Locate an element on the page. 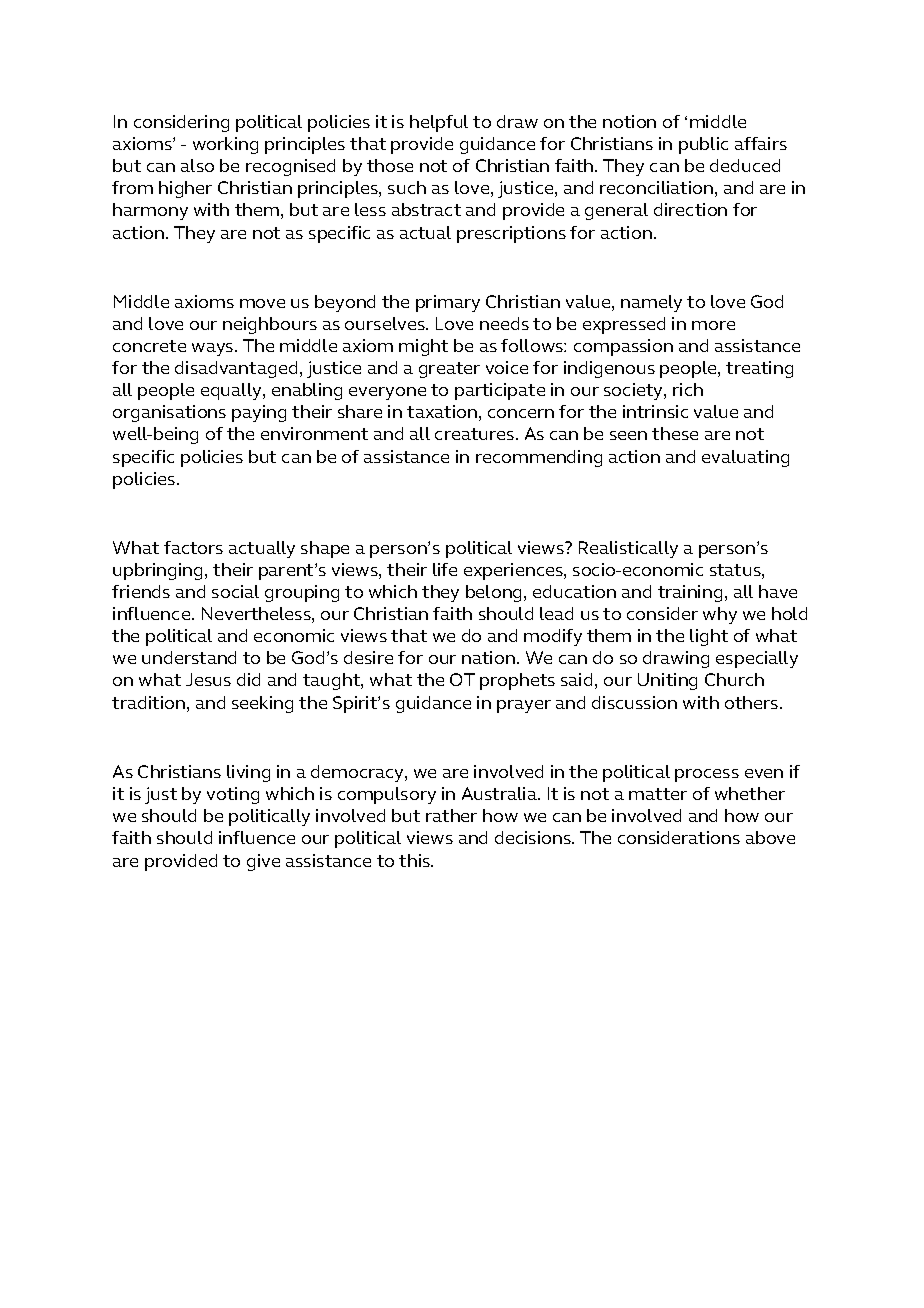 This document has width=924, height=1308. above is located at coordinates (770, 837).
